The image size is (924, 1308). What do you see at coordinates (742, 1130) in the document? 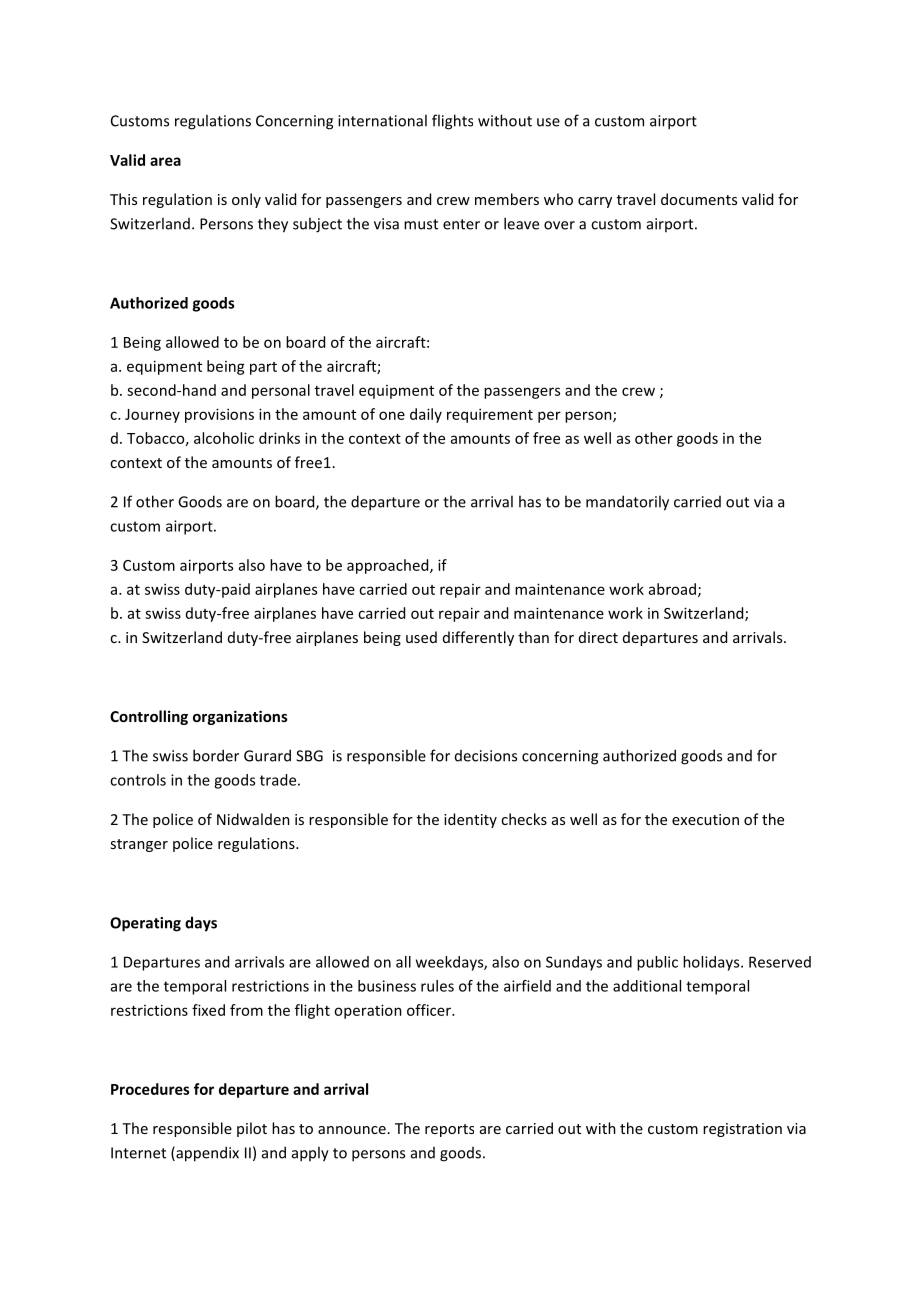
I see `registration` at bounding box center [742, 1130].
